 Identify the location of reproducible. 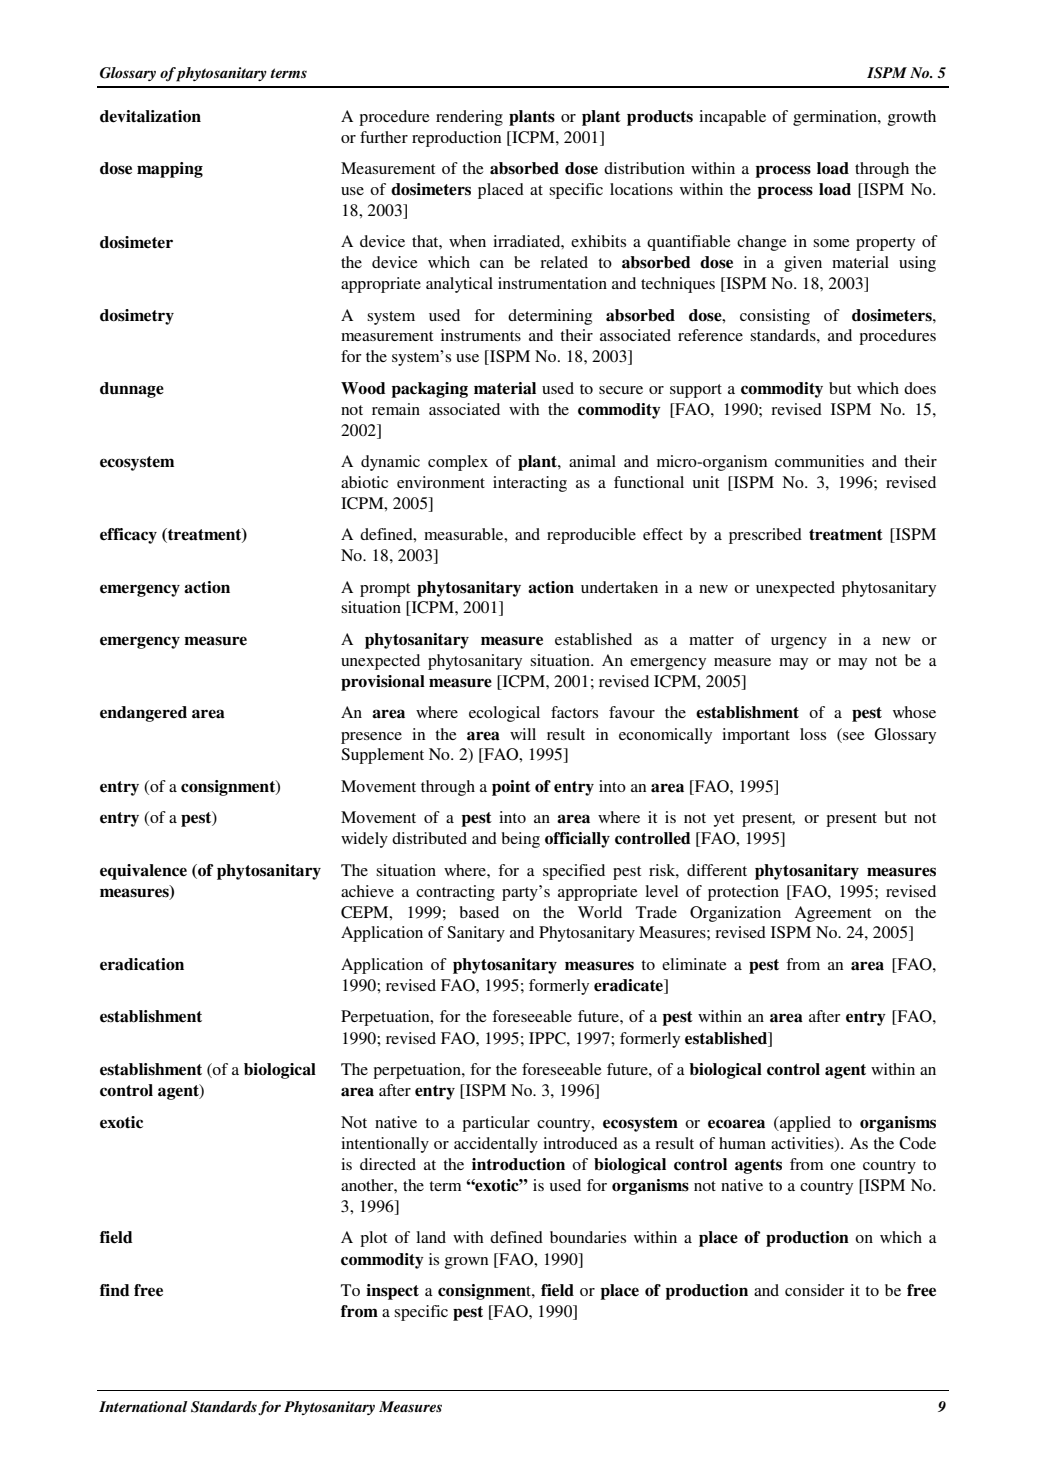
(591, 536).
